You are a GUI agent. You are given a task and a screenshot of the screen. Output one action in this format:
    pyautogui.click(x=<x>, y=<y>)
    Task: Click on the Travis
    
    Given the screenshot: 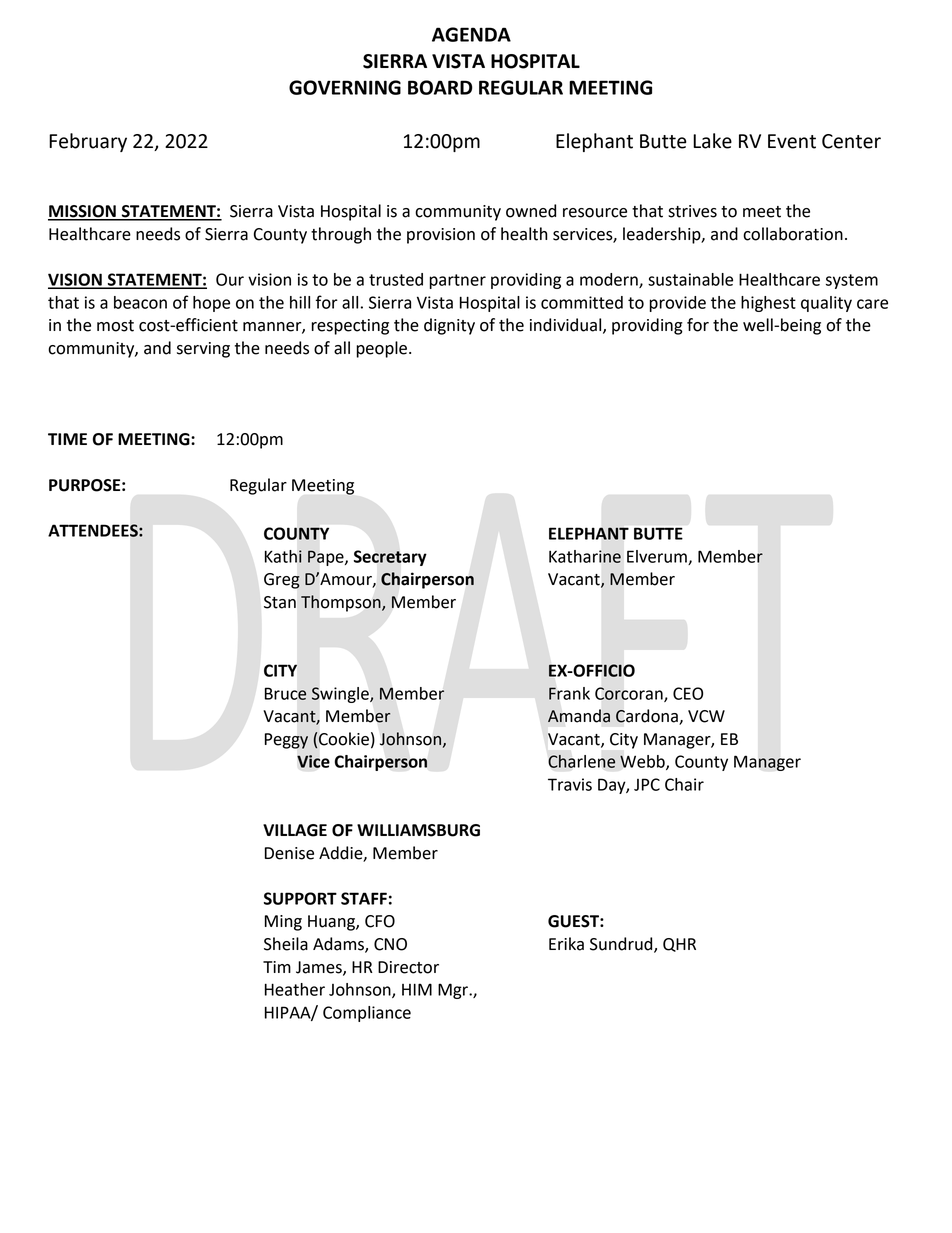 What is the action you would take?
    pyautogui.click(x=570, y=784)
